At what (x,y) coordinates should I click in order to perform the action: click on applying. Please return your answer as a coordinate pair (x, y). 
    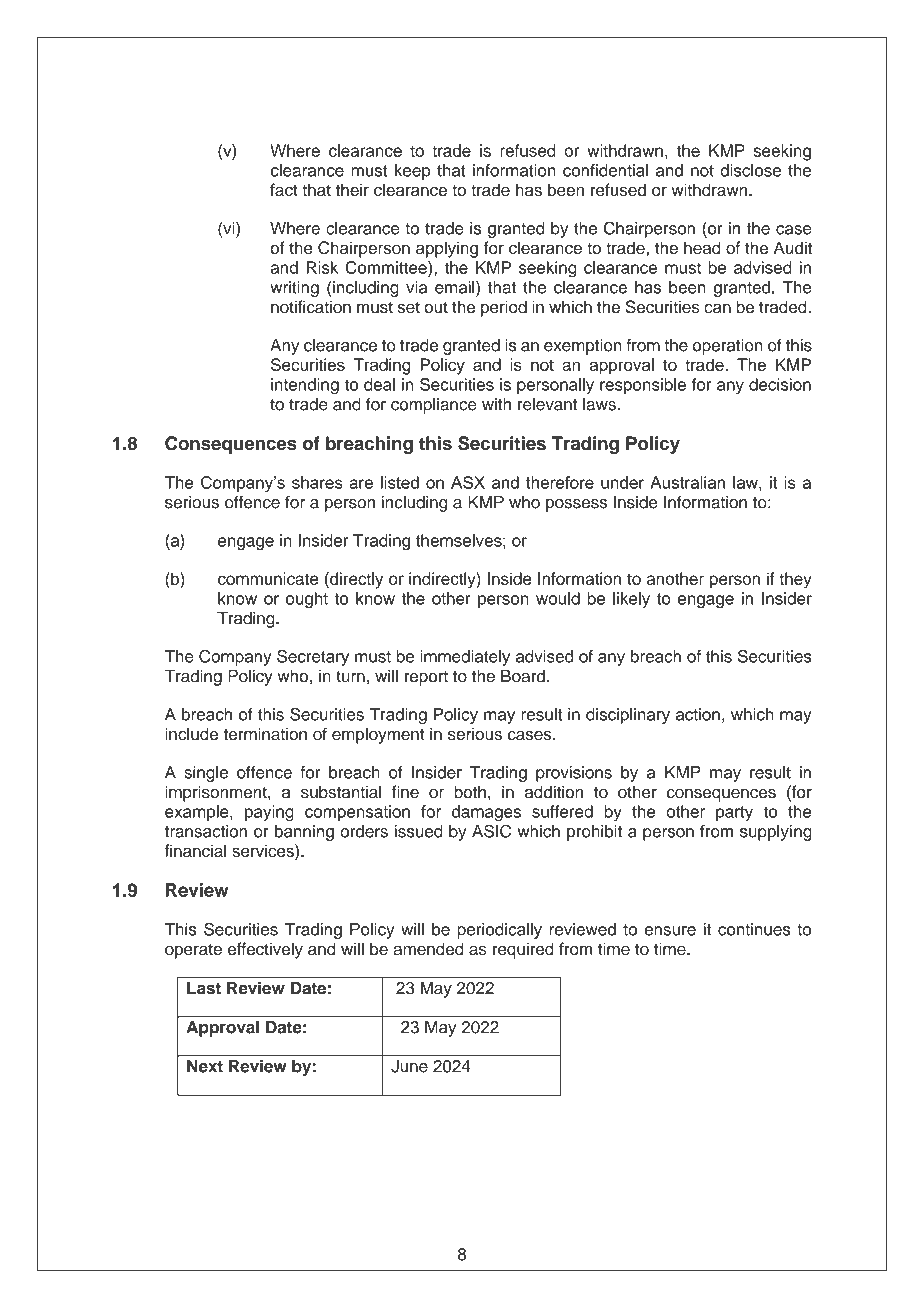
    Looking at the image, I should click on (447, 249).
